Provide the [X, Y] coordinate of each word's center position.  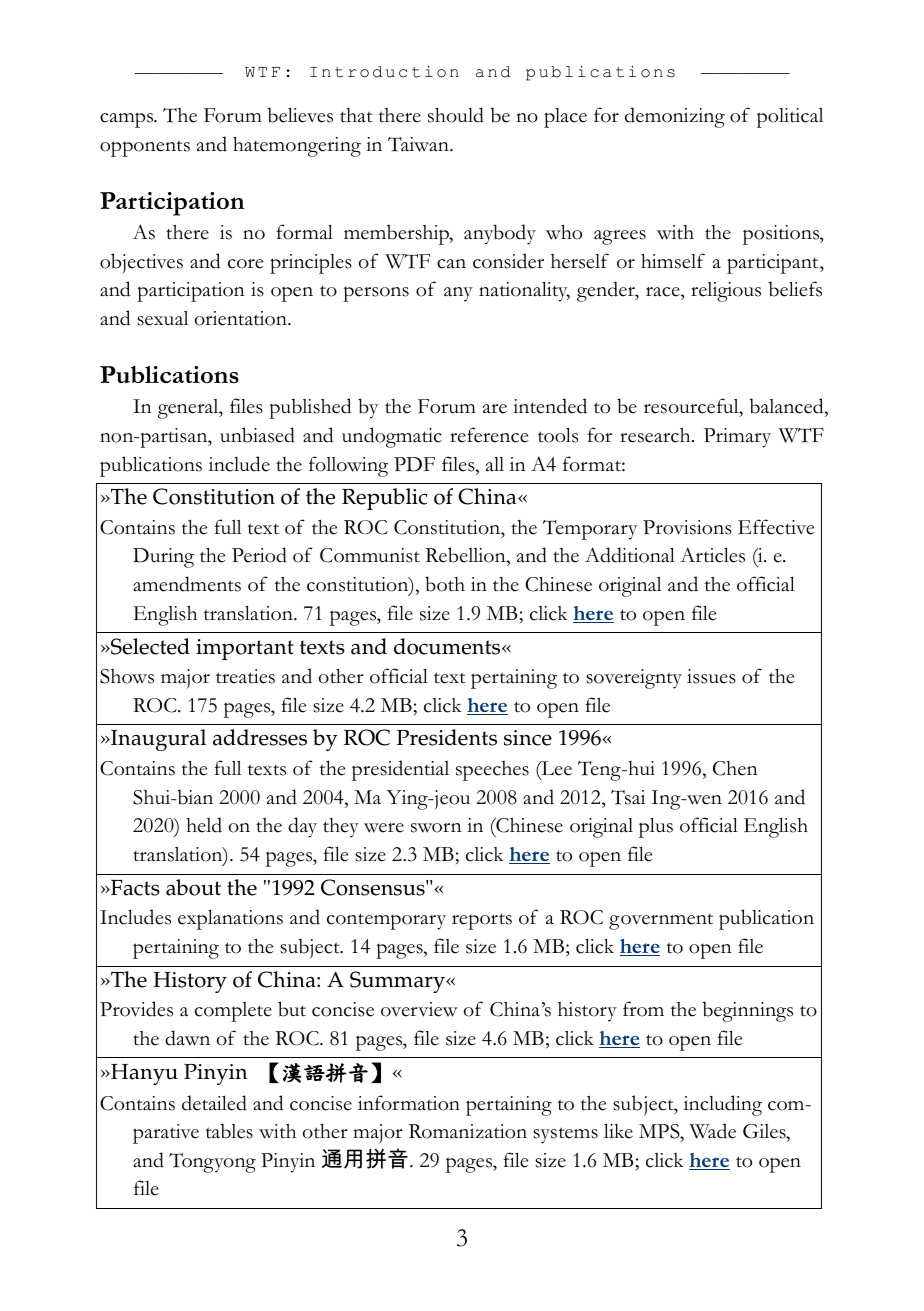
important [245, 649]
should [456, 115]
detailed [214, 1103]
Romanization [468, 1131]
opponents [145, 148]
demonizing [675, 117]
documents [448, 646]
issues [711, 676]
